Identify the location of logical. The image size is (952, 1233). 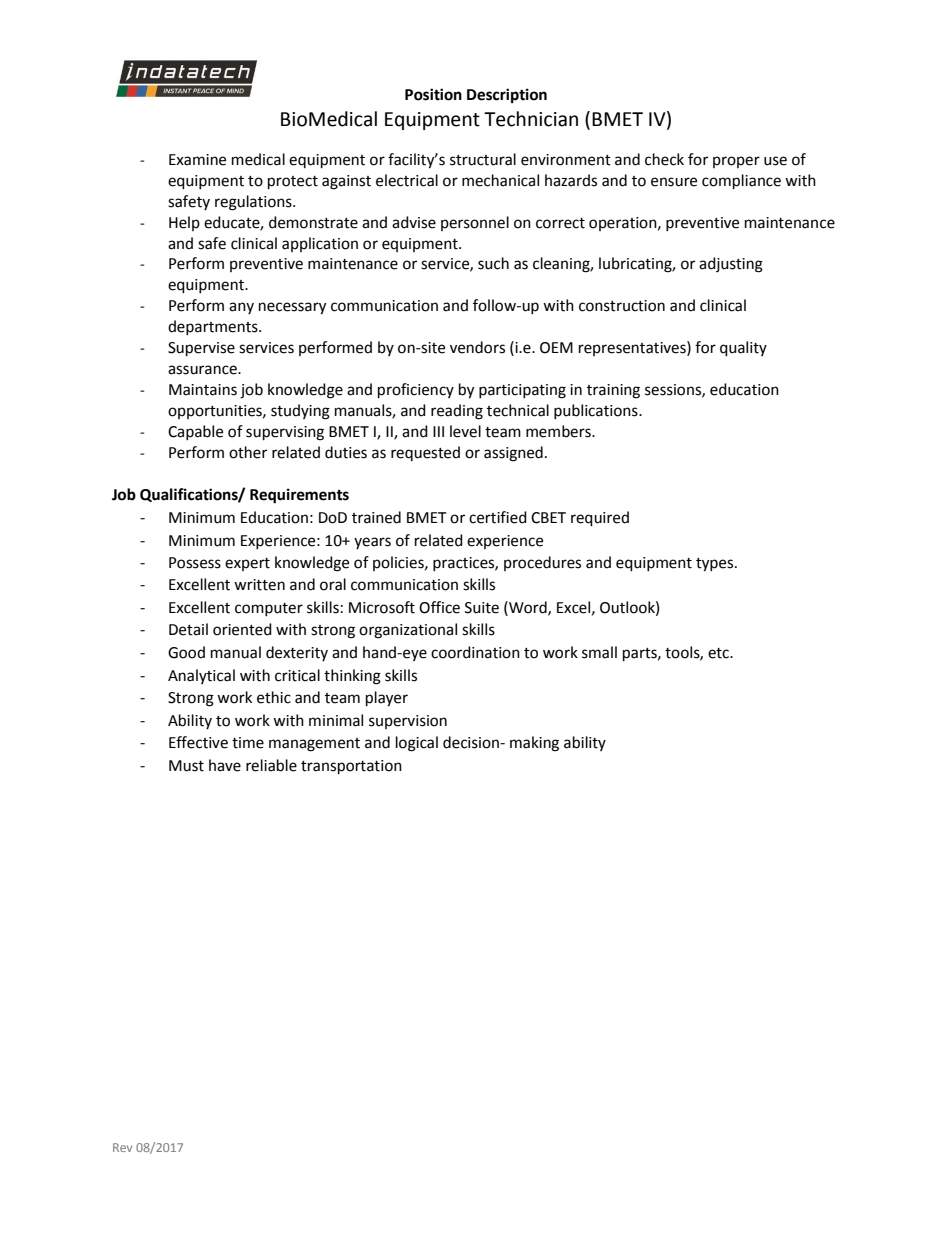
(417, 744).
